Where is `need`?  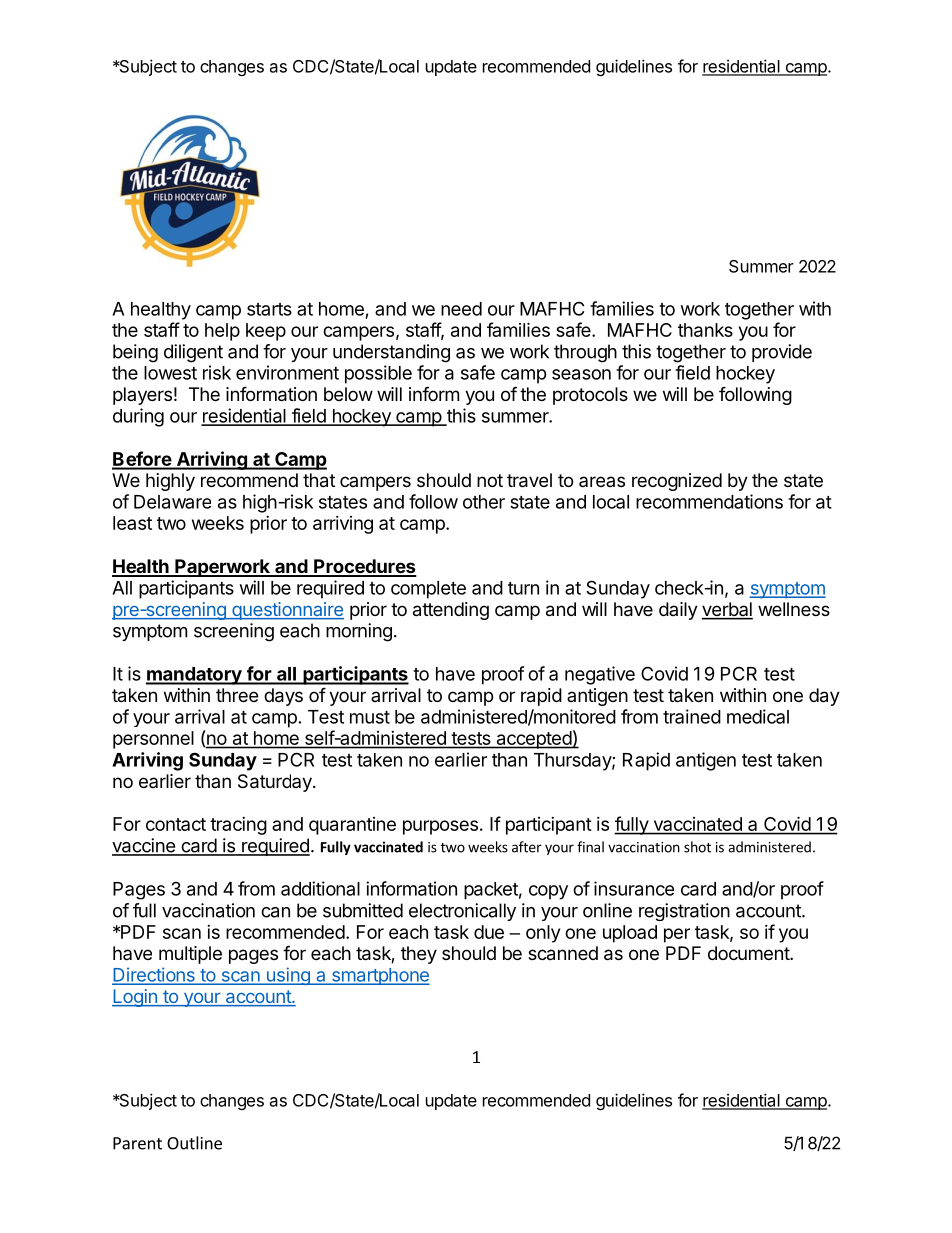 need is located at coordinates (461, 309).
